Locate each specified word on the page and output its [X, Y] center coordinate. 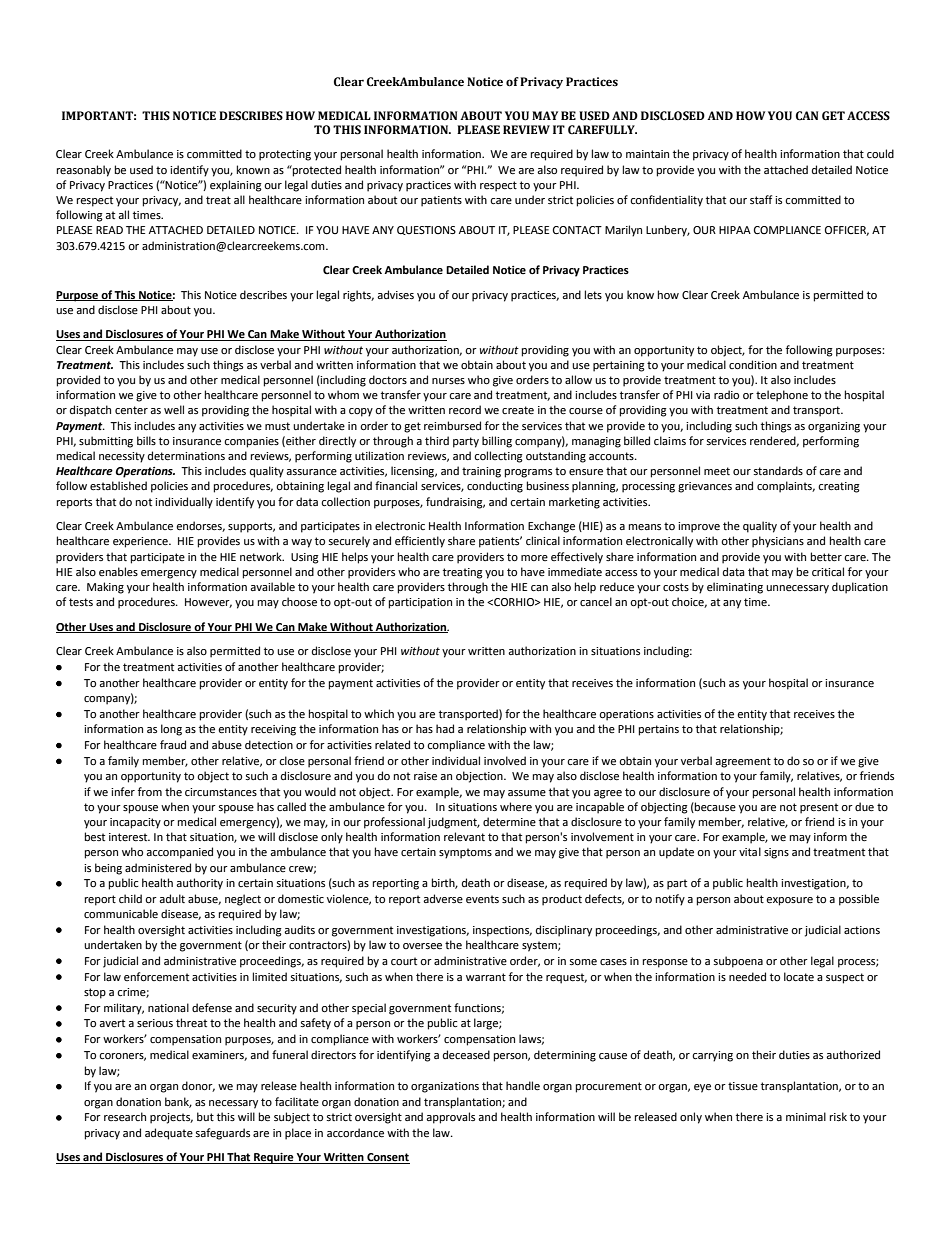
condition [753, 365]
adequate [169, 1134]
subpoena [738, 962]
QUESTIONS [426, 230]
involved [505, 760]
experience [141, 542]
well [174, 410]
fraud [173, 744]
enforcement [156, 977]
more [534, 558]
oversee [422, 946]
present [819, 808]
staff [761, 199]
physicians [778, 542]
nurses [448, 381]
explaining [236, 186]
